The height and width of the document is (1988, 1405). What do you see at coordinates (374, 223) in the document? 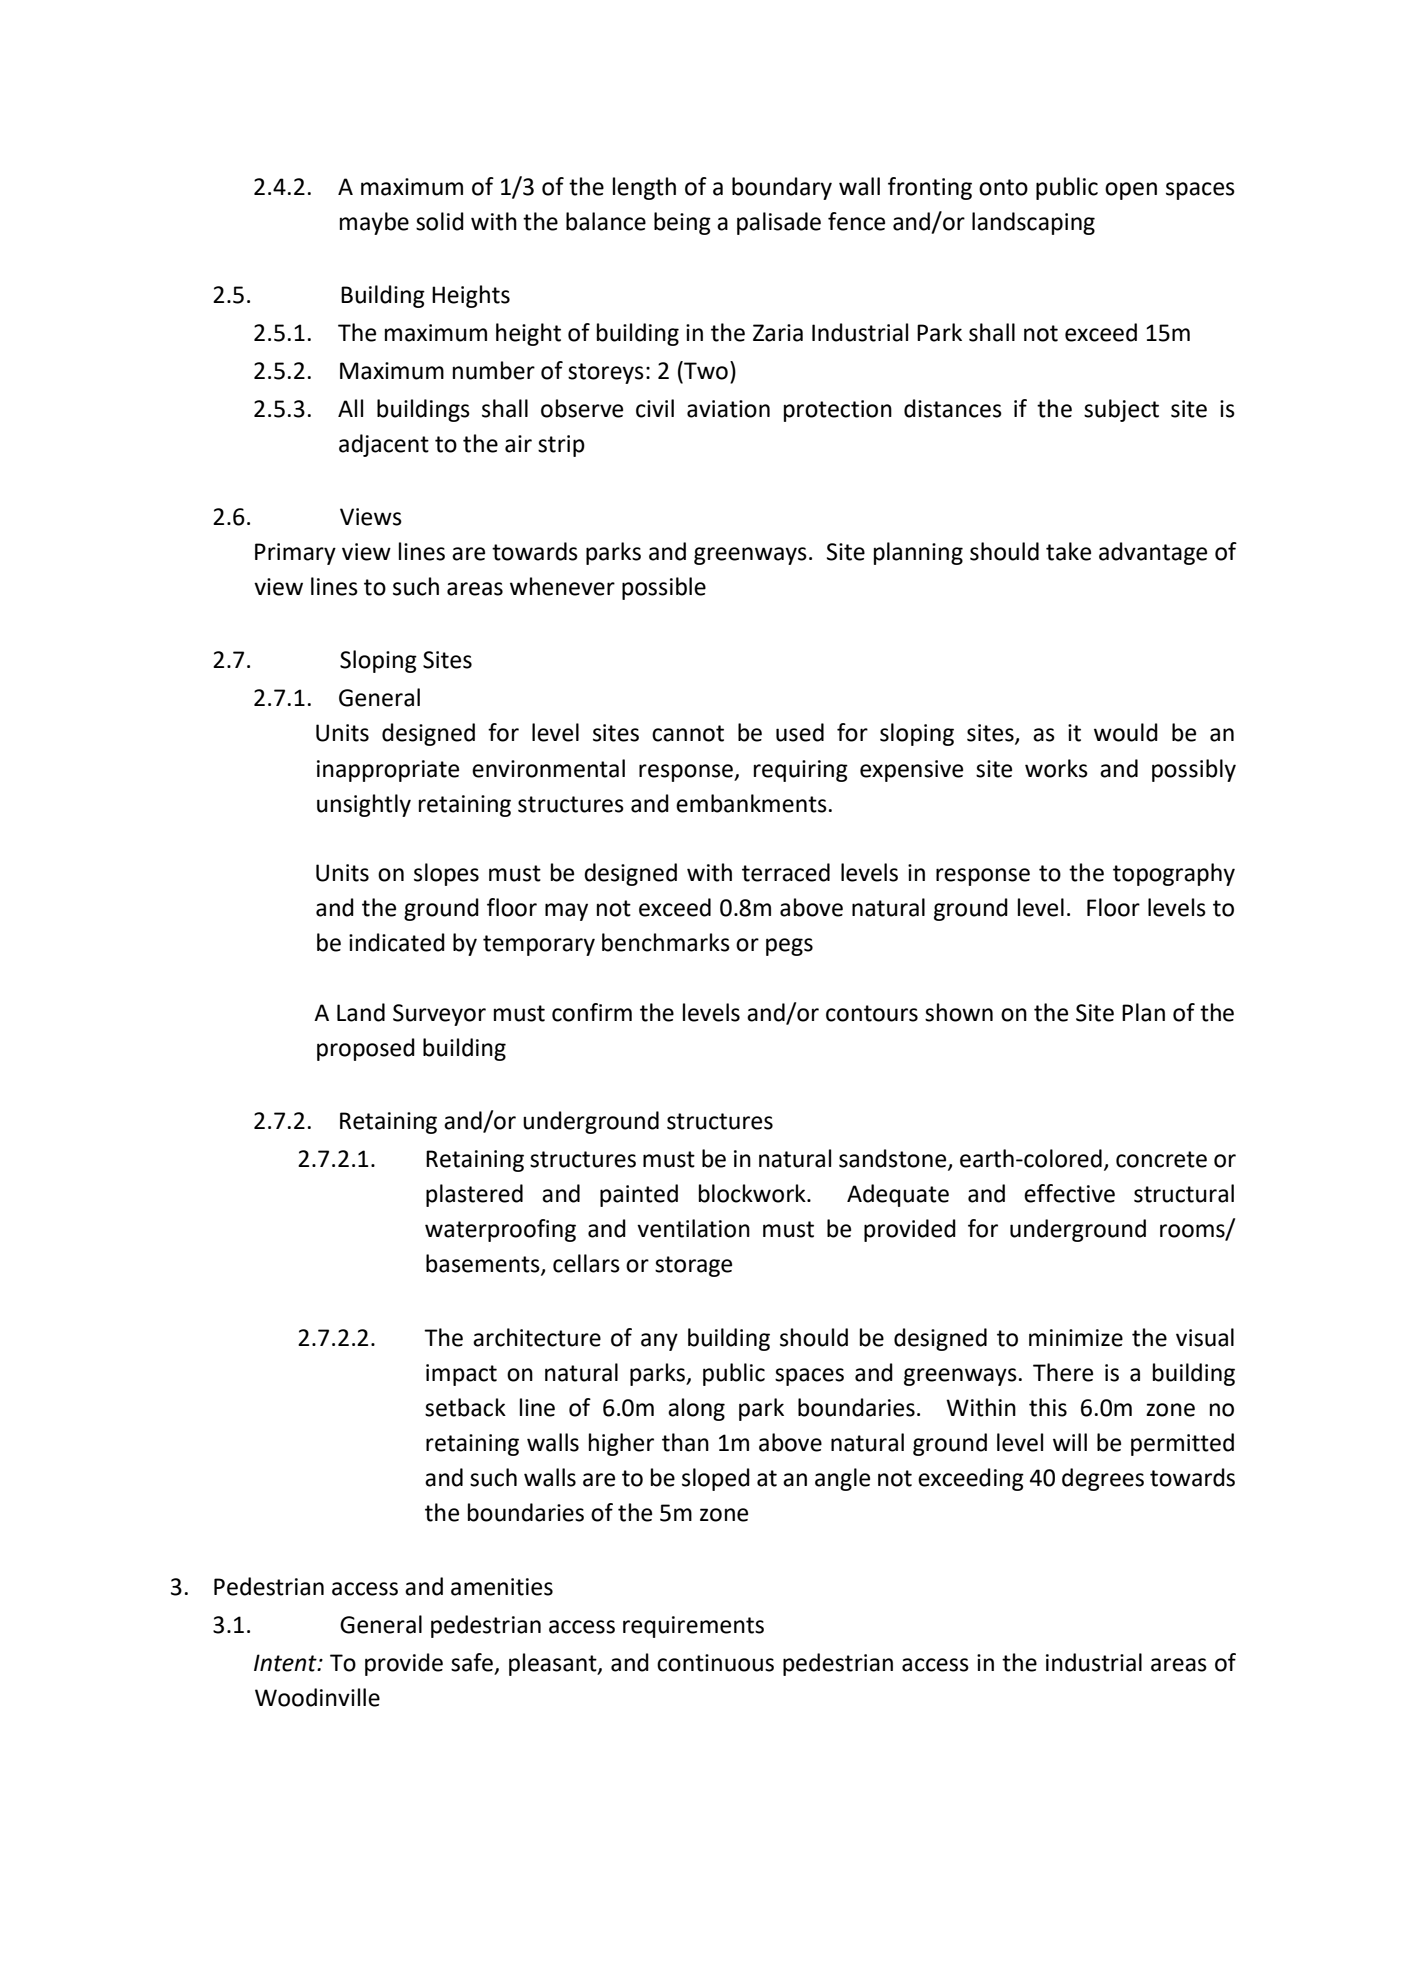
I see `maybe` at bounding box center [374, 223].
